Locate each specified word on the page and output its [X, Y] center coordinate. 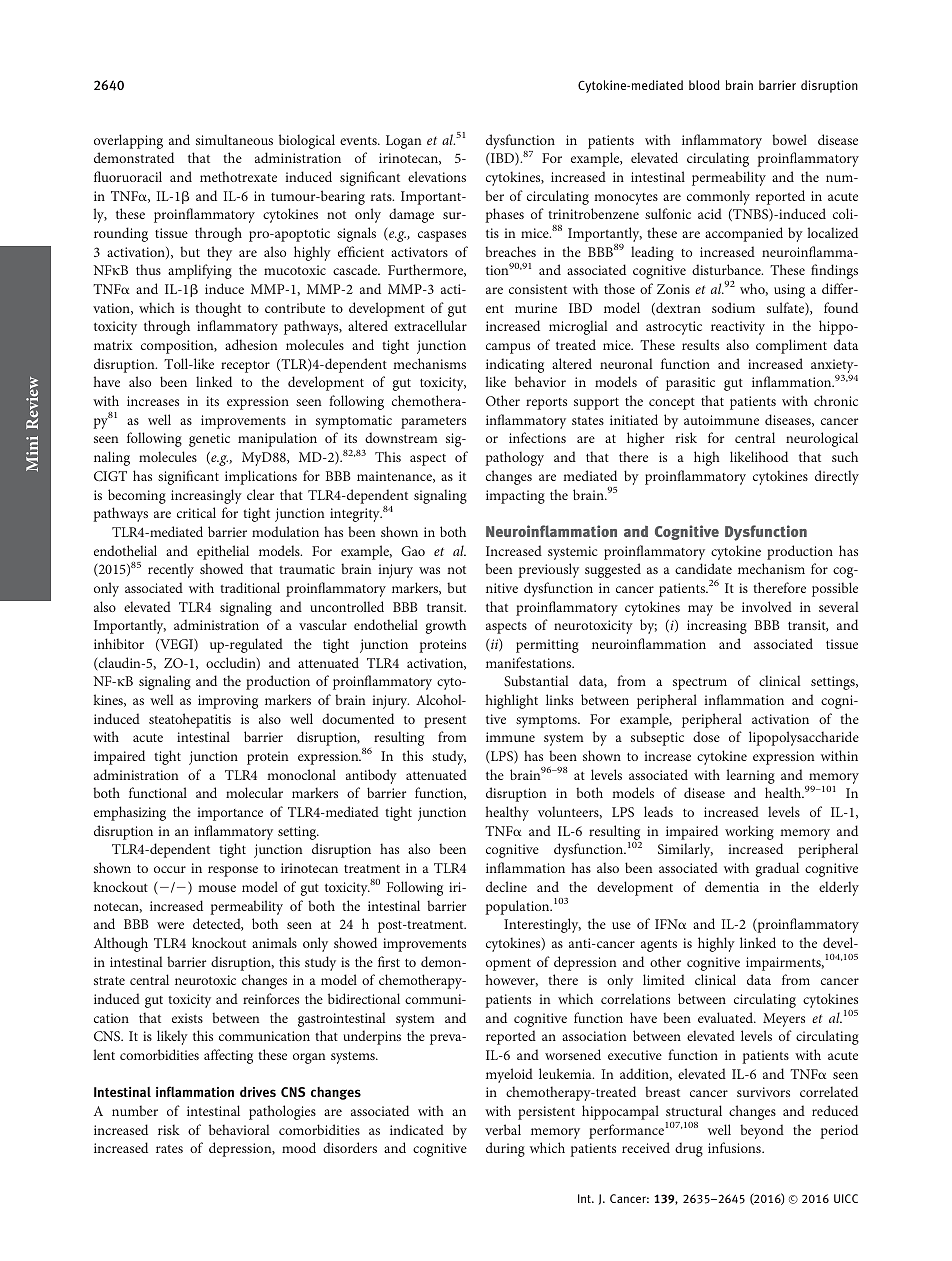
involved [767, 606]
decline [506, 886]
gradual [777, 869]
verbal [503, 1129]
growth [446, 626]
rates [169, 1149]
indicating [515, 365]
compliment [791, 346]
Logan [403, 142]
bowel [789, 139]
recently [171, 570]
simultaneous [234, 139]
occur [170, 869]
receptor [245, 366]
